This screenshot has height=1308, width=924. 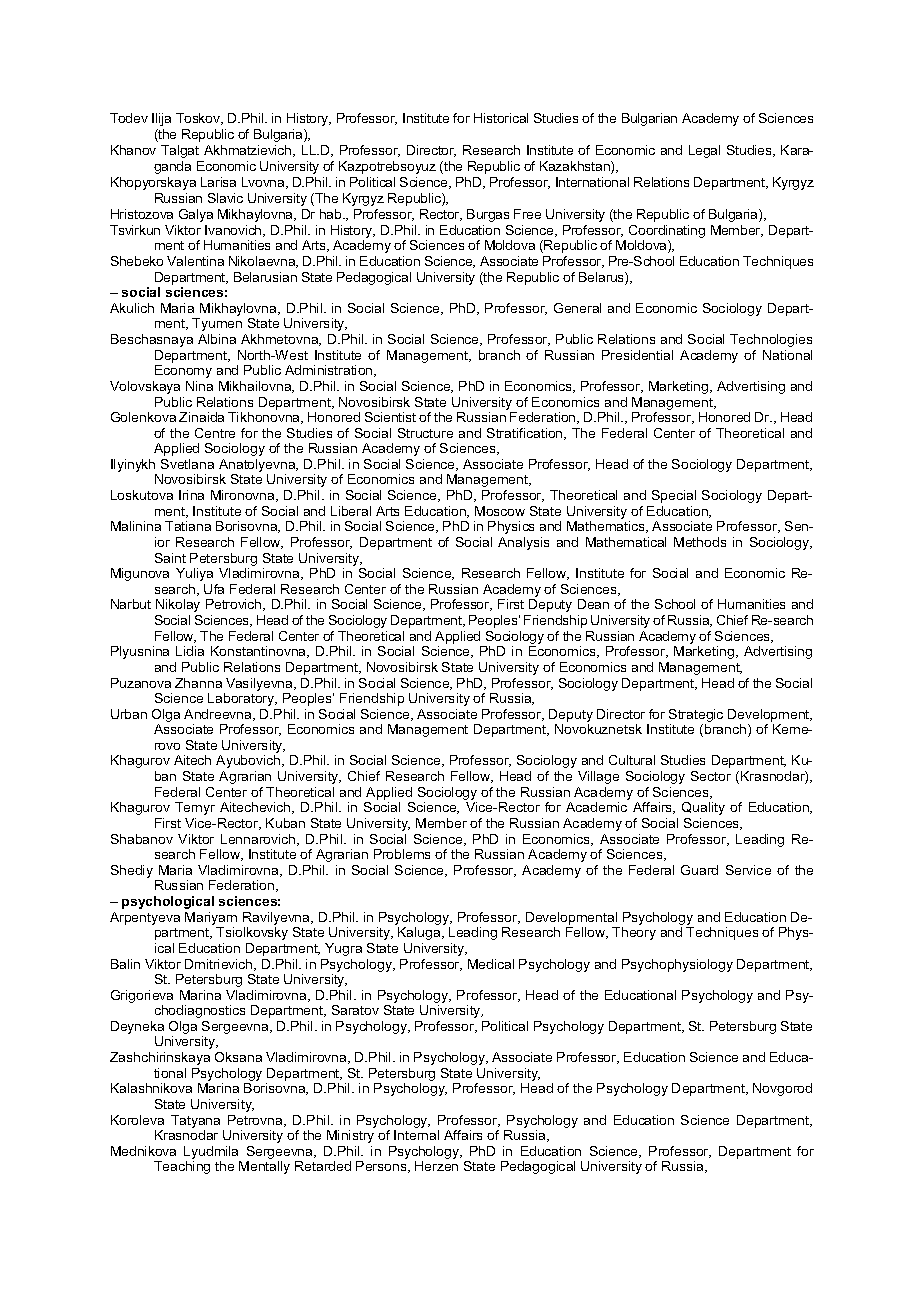 I want to click on Tatyana, so click(x=195, y=1121).
